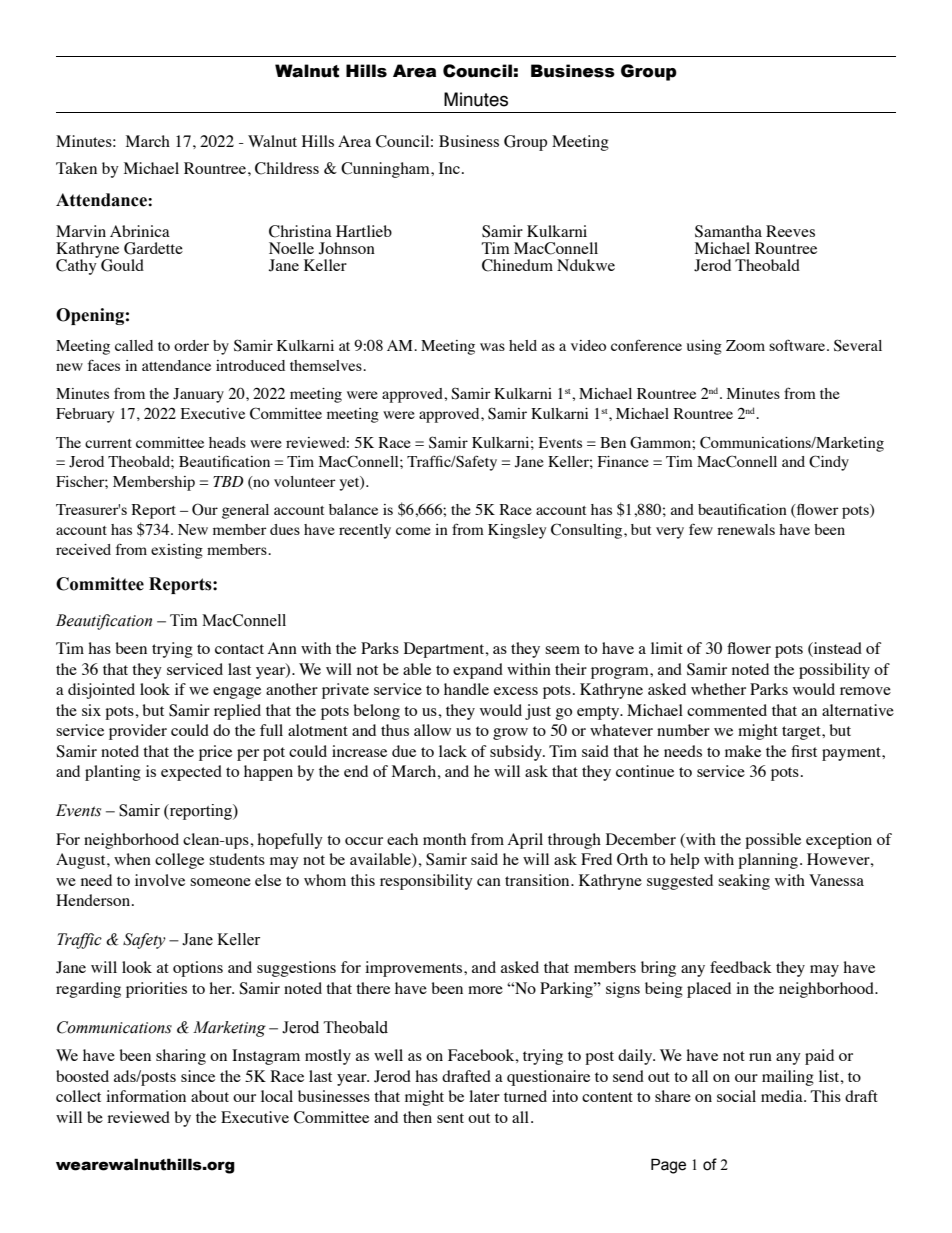 This page has width=952, height=1233. I want to click on Reeves, so click(790, 231).
